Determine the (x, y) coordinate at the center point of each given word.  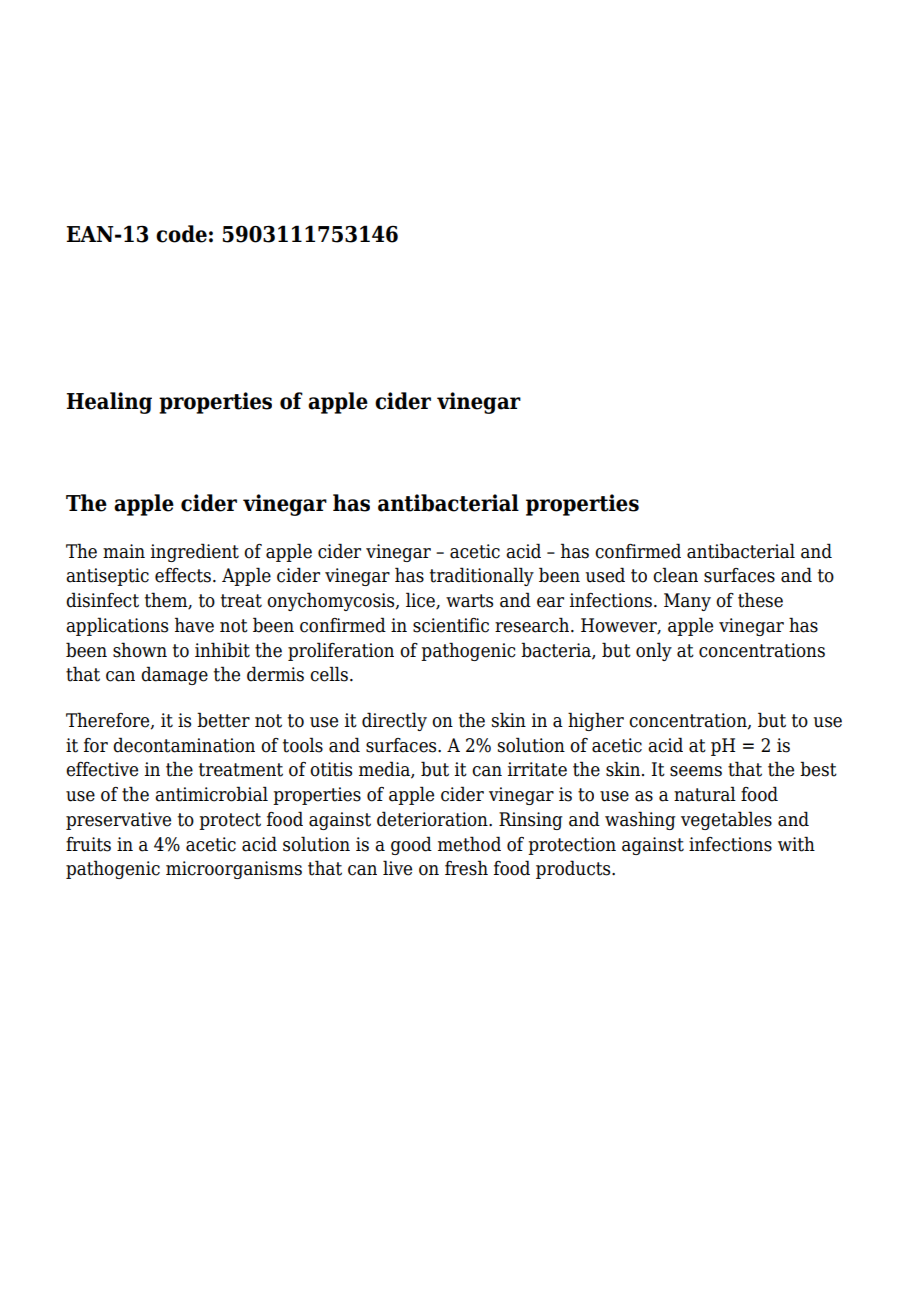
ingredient (195, 552)
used (605, 575)
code (181, 234)
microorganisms (234, 870)
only (654, 651)
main (124, 551)
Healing (109, 403)
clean (675, 575)
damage (174, 675)
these (760, 600)
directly (394, 721)
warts (469, 601)
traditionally (482, 576)
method (469, 844)
